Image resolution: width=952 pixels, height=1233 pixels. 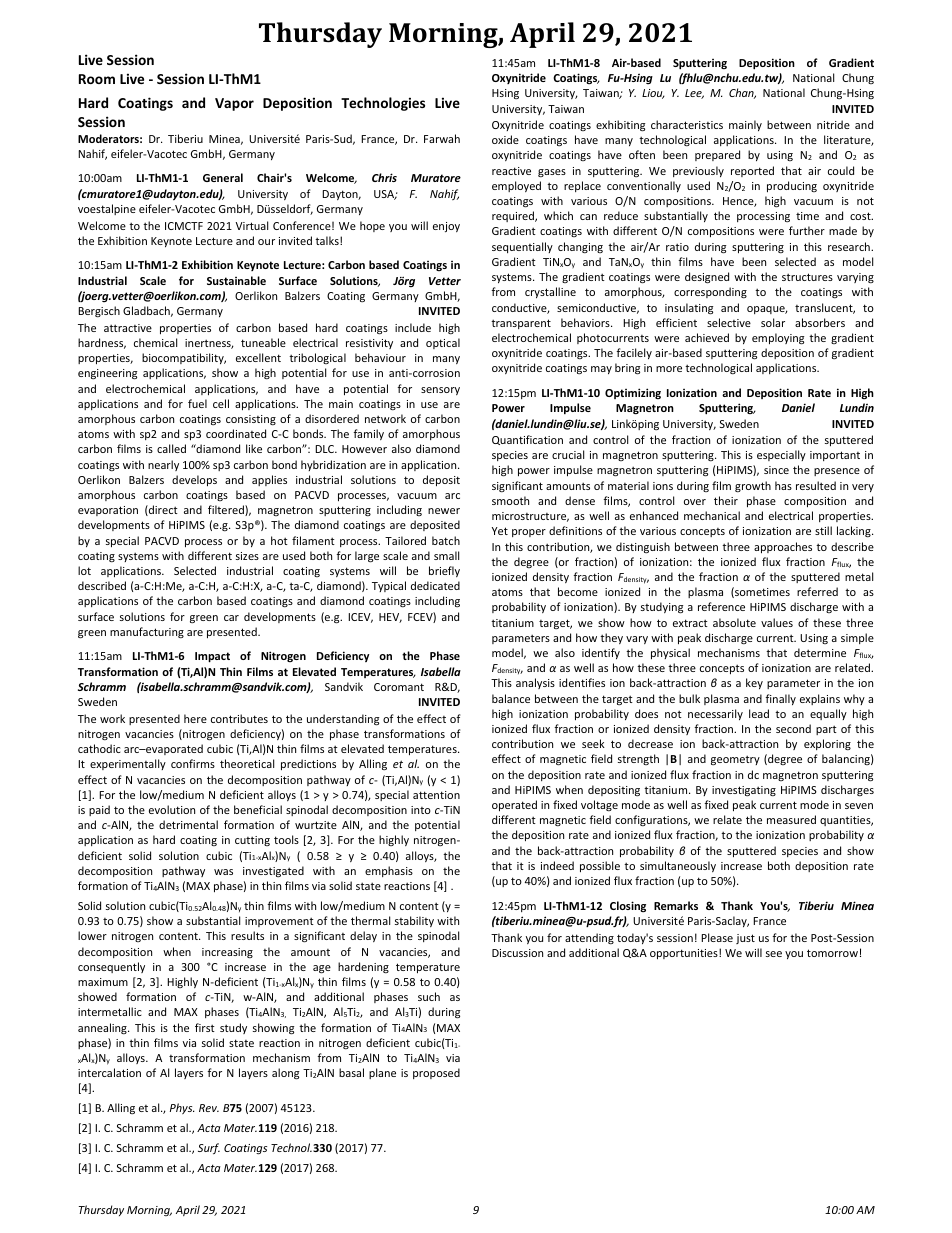 What do you see at coordinates (687, 124) in the screenshot?
I see `characteristics` at bounding box center [687, 124].
